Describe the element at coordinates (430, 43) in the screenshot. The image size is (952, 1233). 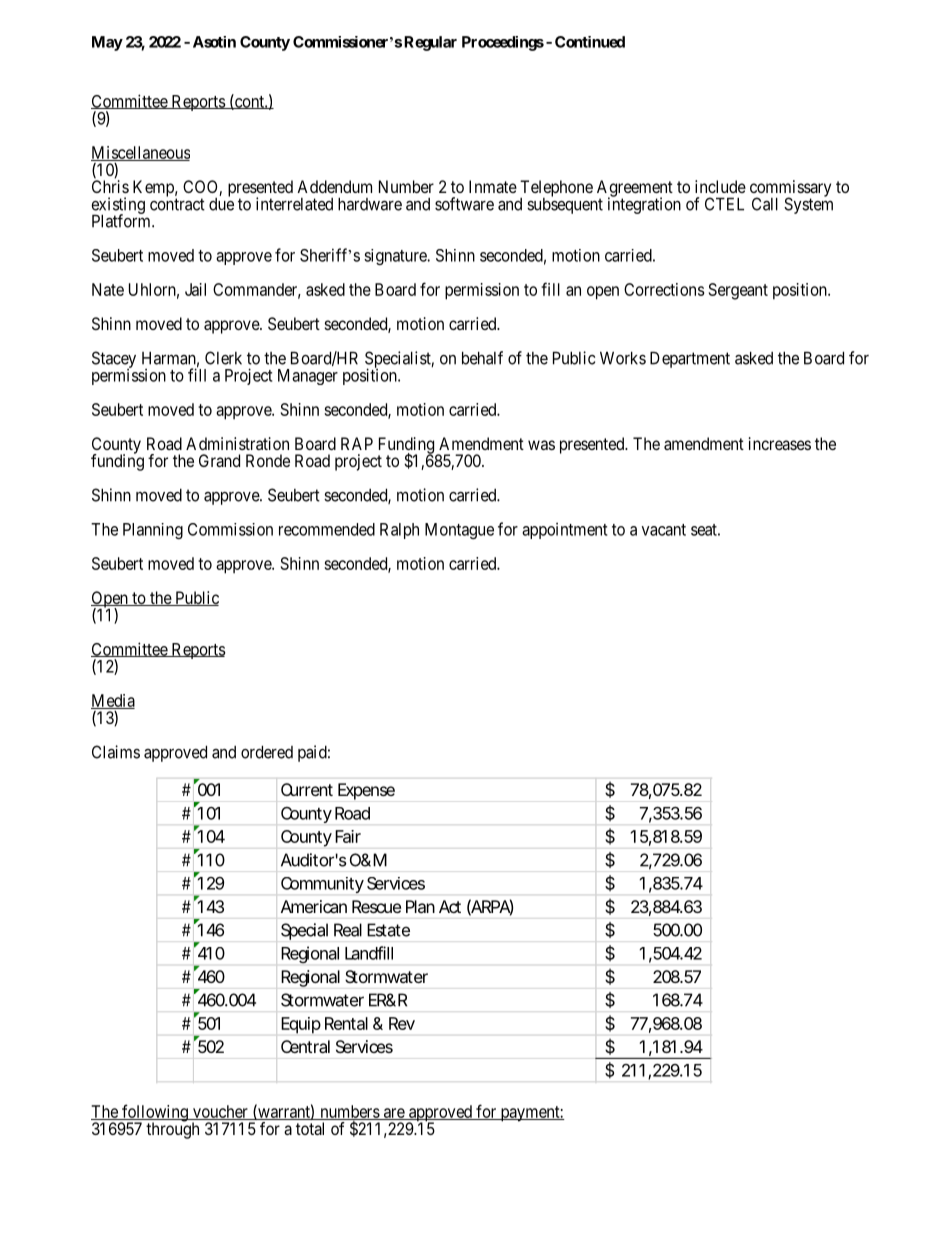
I see `Regular` at that location.
